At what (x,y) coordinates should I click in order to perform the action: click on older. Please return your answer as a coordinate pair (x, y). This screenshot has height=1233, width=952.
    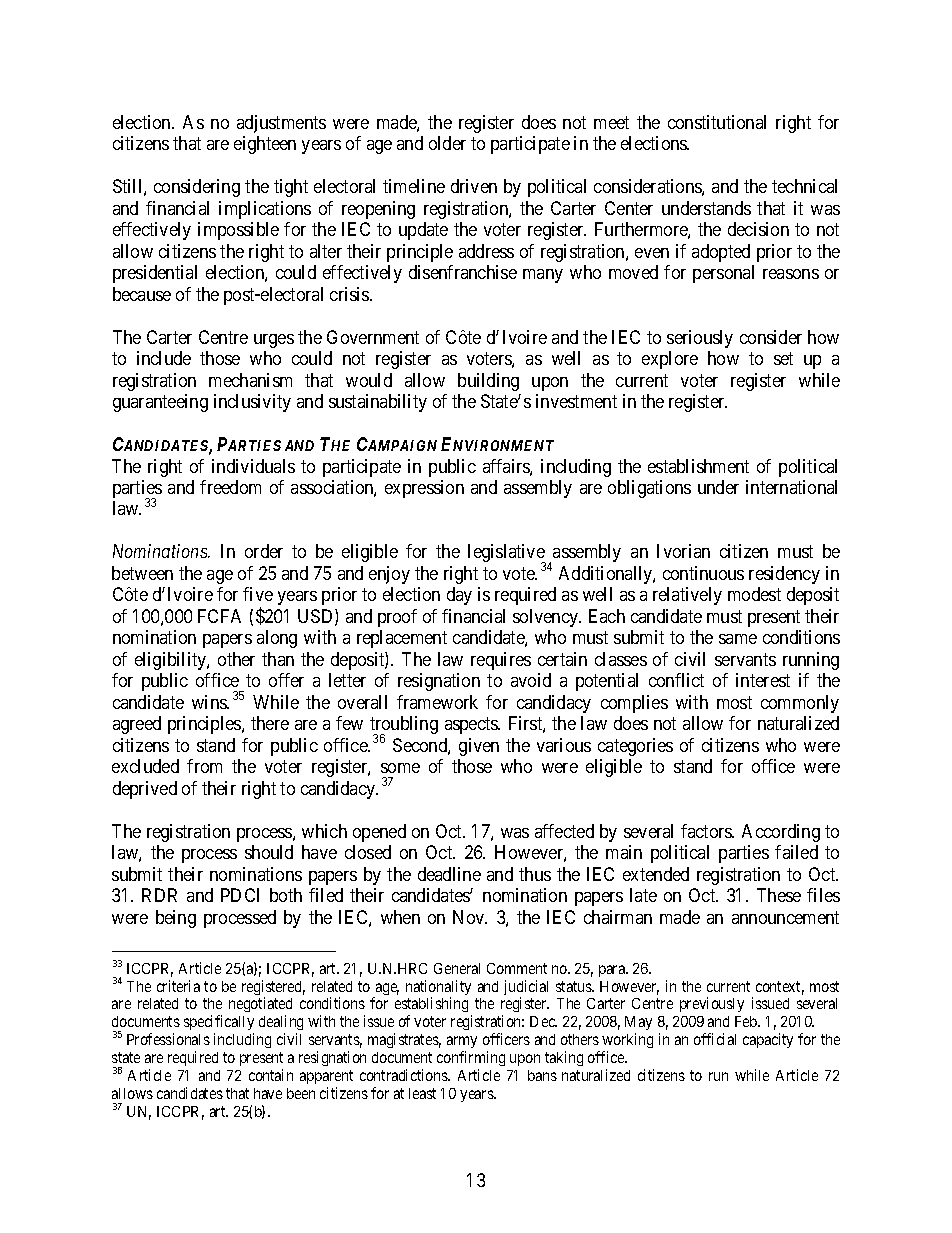
    Looking at the image, I should click on (447, 143).
